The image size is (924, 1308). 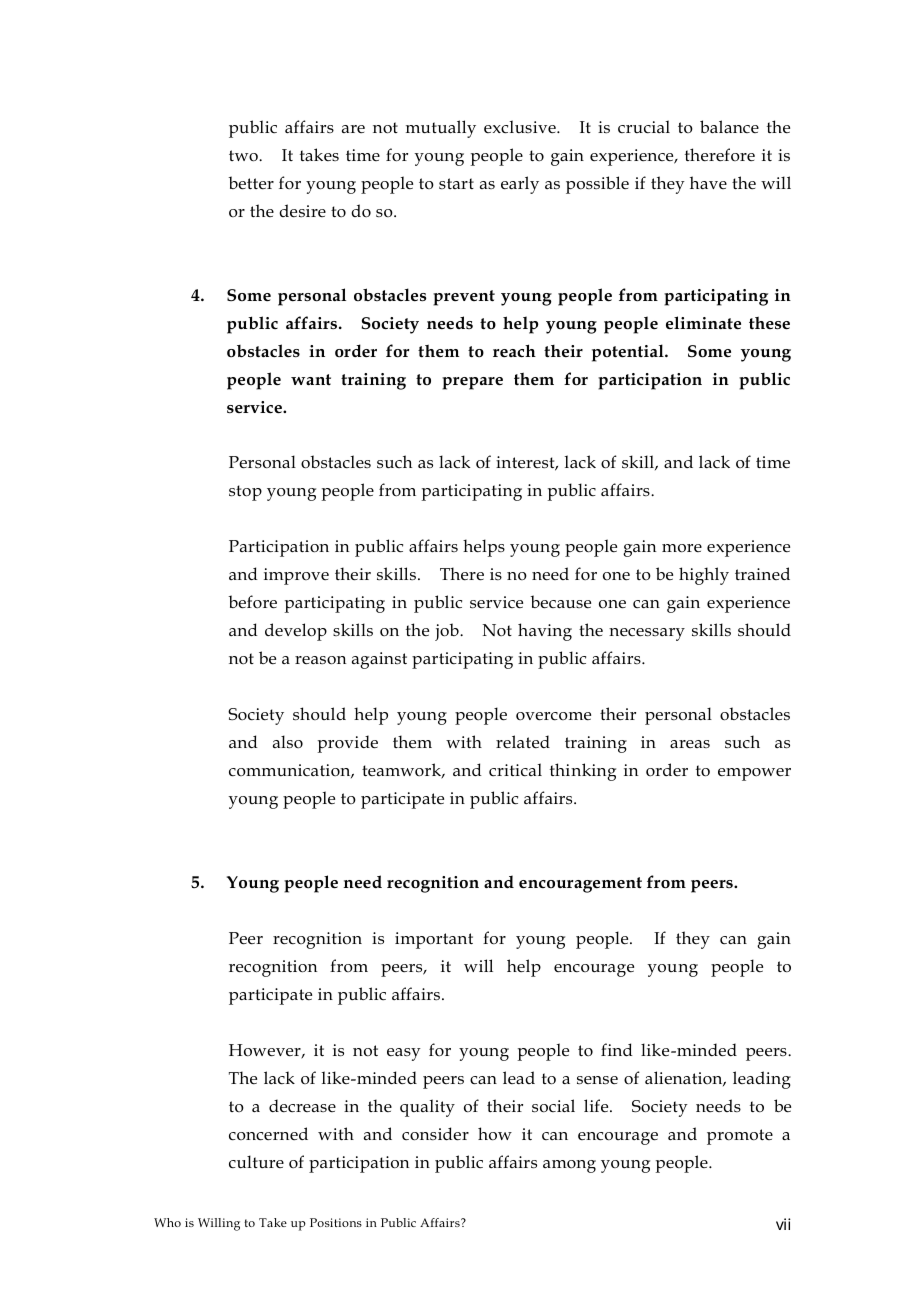 What do you see at coordinates (647, 634) in the screenshot?
I see `necessary` at bounding box center [647, 634].
